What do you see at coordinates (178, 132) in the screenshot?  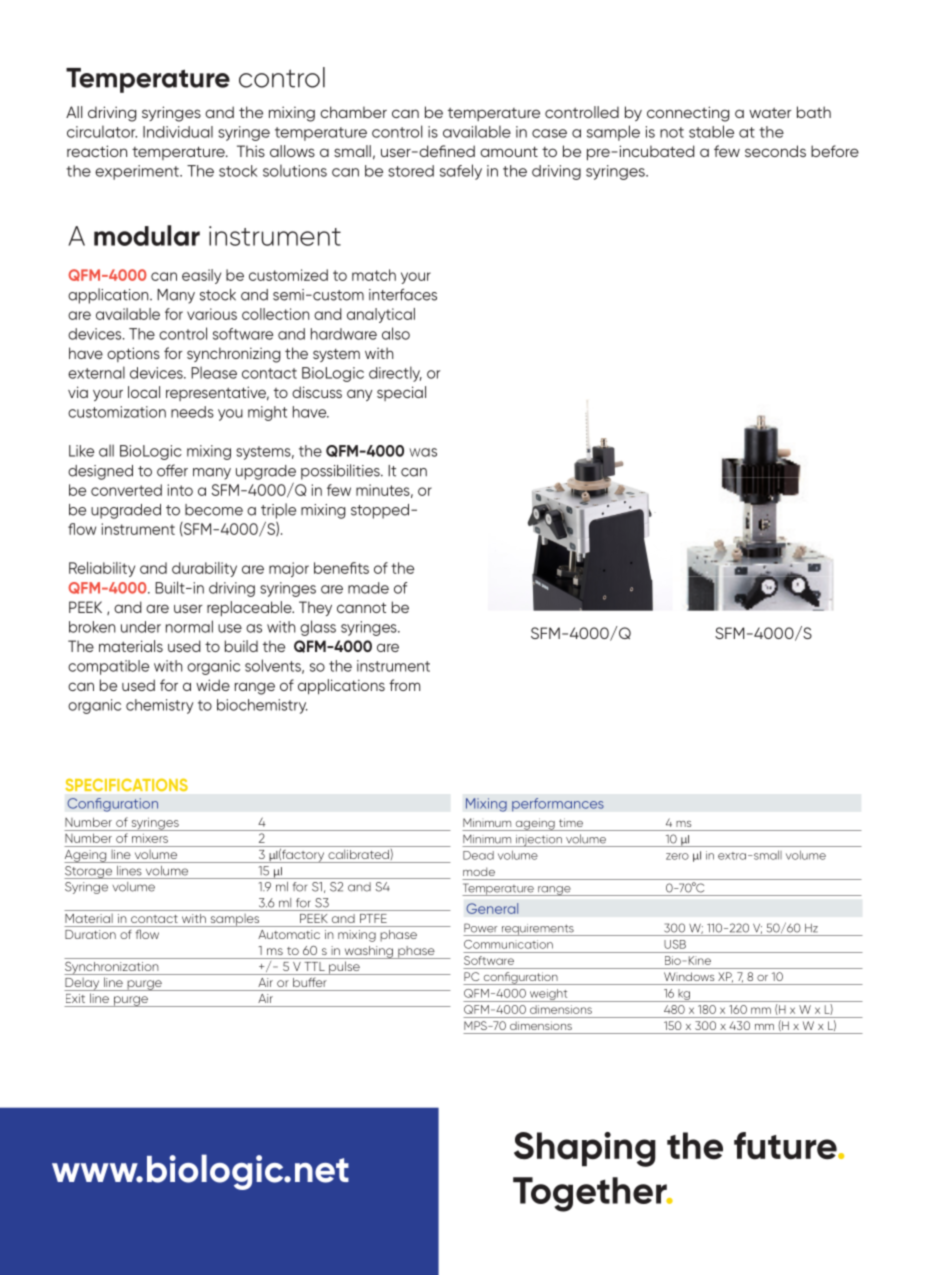 I see `Individual` at bounding box center [178, 132].
